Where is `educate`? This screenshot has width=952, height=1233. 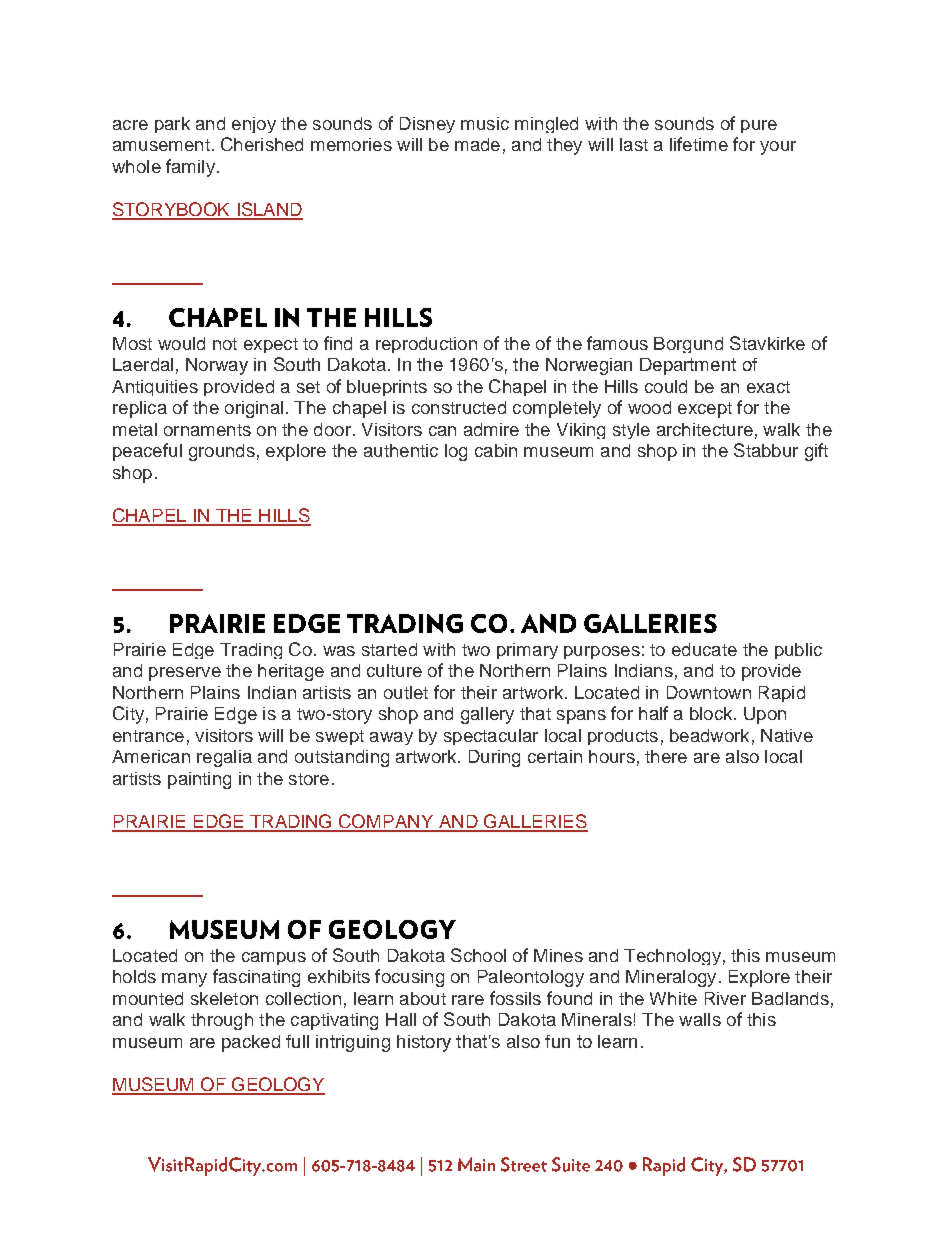
educate is located at coordinates (704, 649).
